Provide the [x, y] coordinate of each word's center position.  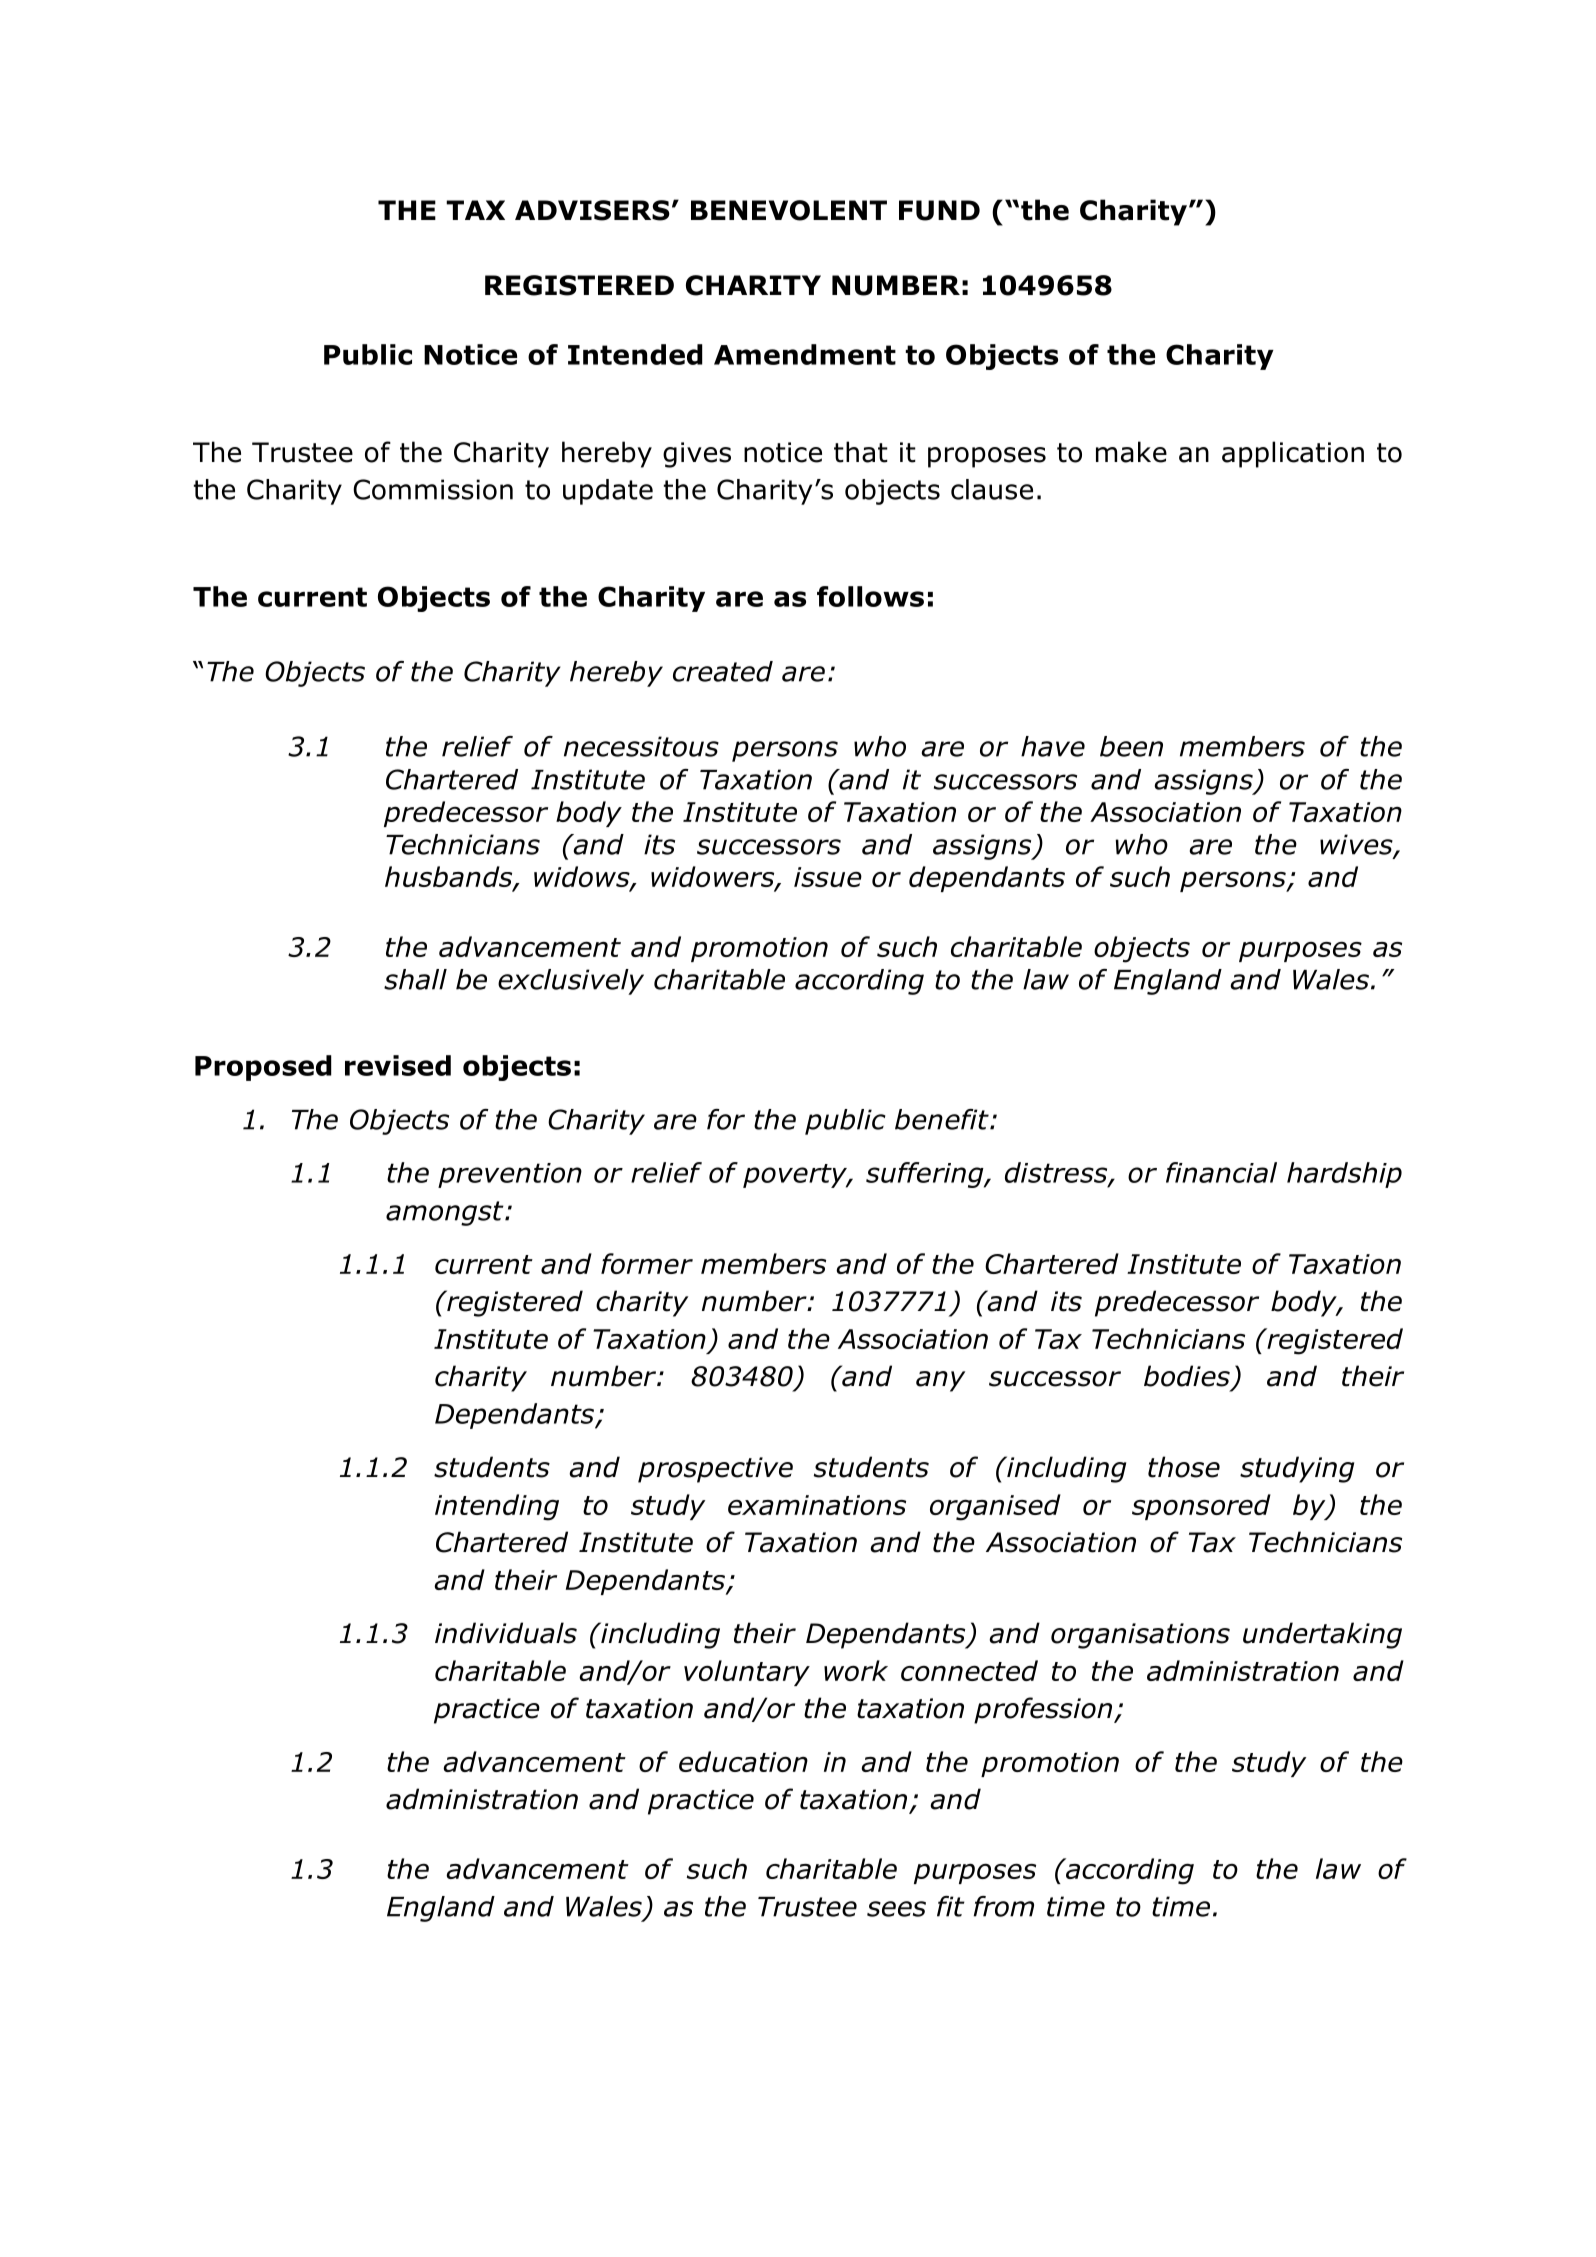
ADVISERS [592, 210]
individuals [506, 1633]
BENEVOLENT [789, 210]
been [1131, 746]
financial [1221, 1172]
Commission [433, 489]
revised [398, 1065]
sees [896, 1909]
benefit [943, 1119]
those [1184, 1467]
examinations [817, 1505]
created [723, 671]
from [1003, 1906]
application [1293, 454]
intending [497, 1507]
